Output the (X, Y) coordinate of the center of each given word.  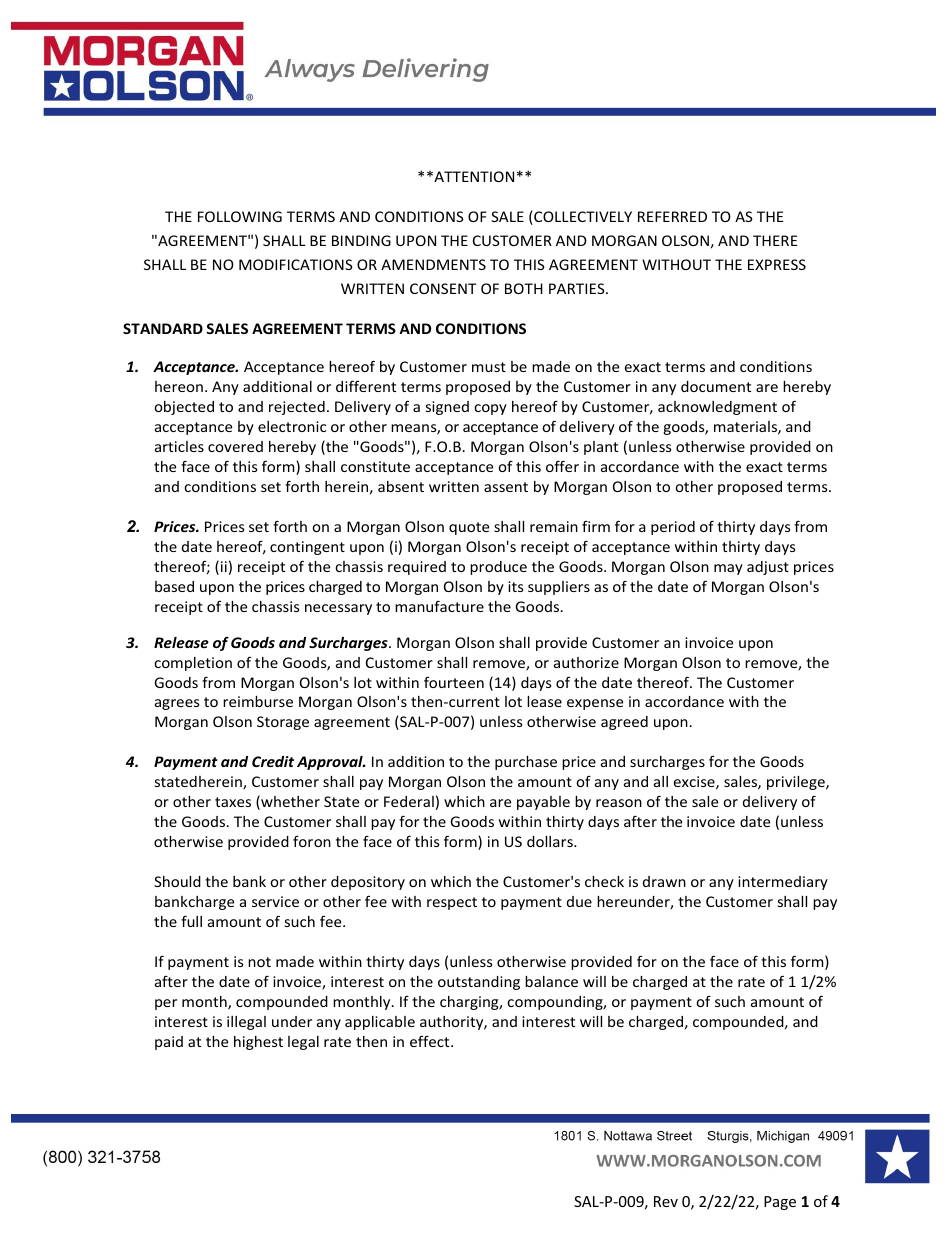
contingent (307, 548)
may (728, 569)
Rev (666, 1201)
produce (498, 568)
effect (431, 1041)
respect (452, 903)
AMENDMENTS (433, 264)
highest (258, 1043)
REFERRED (672, 216)
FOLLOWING (240, 216)
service (275, 901)
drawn (664, 881)
